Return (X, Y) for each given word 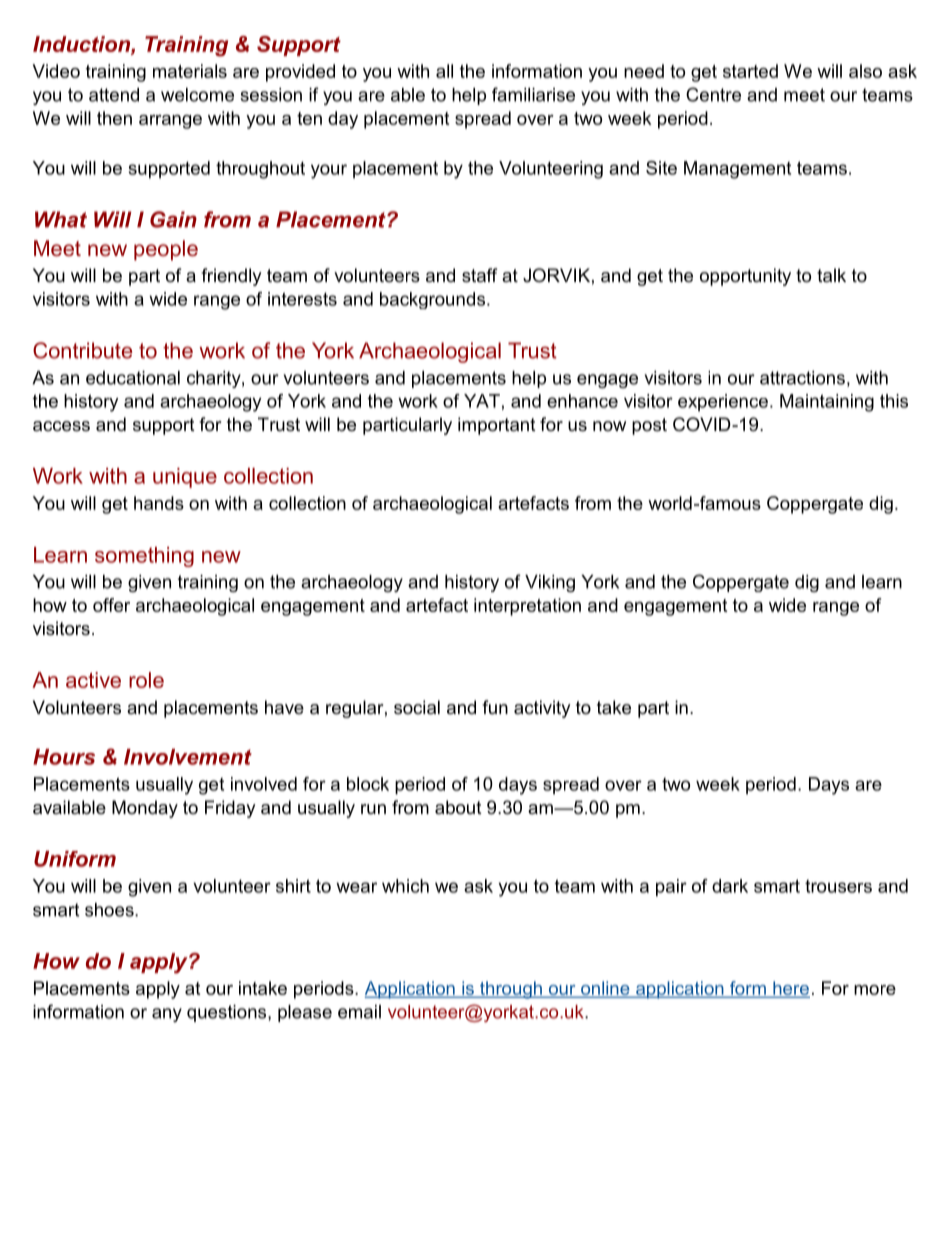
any (167, 1015)
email (359, 1012)
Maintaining (827, 403)
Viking (550, 583)
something (144, 557)
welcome (197, 95)
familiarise (533, 94)
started (750, 71)
